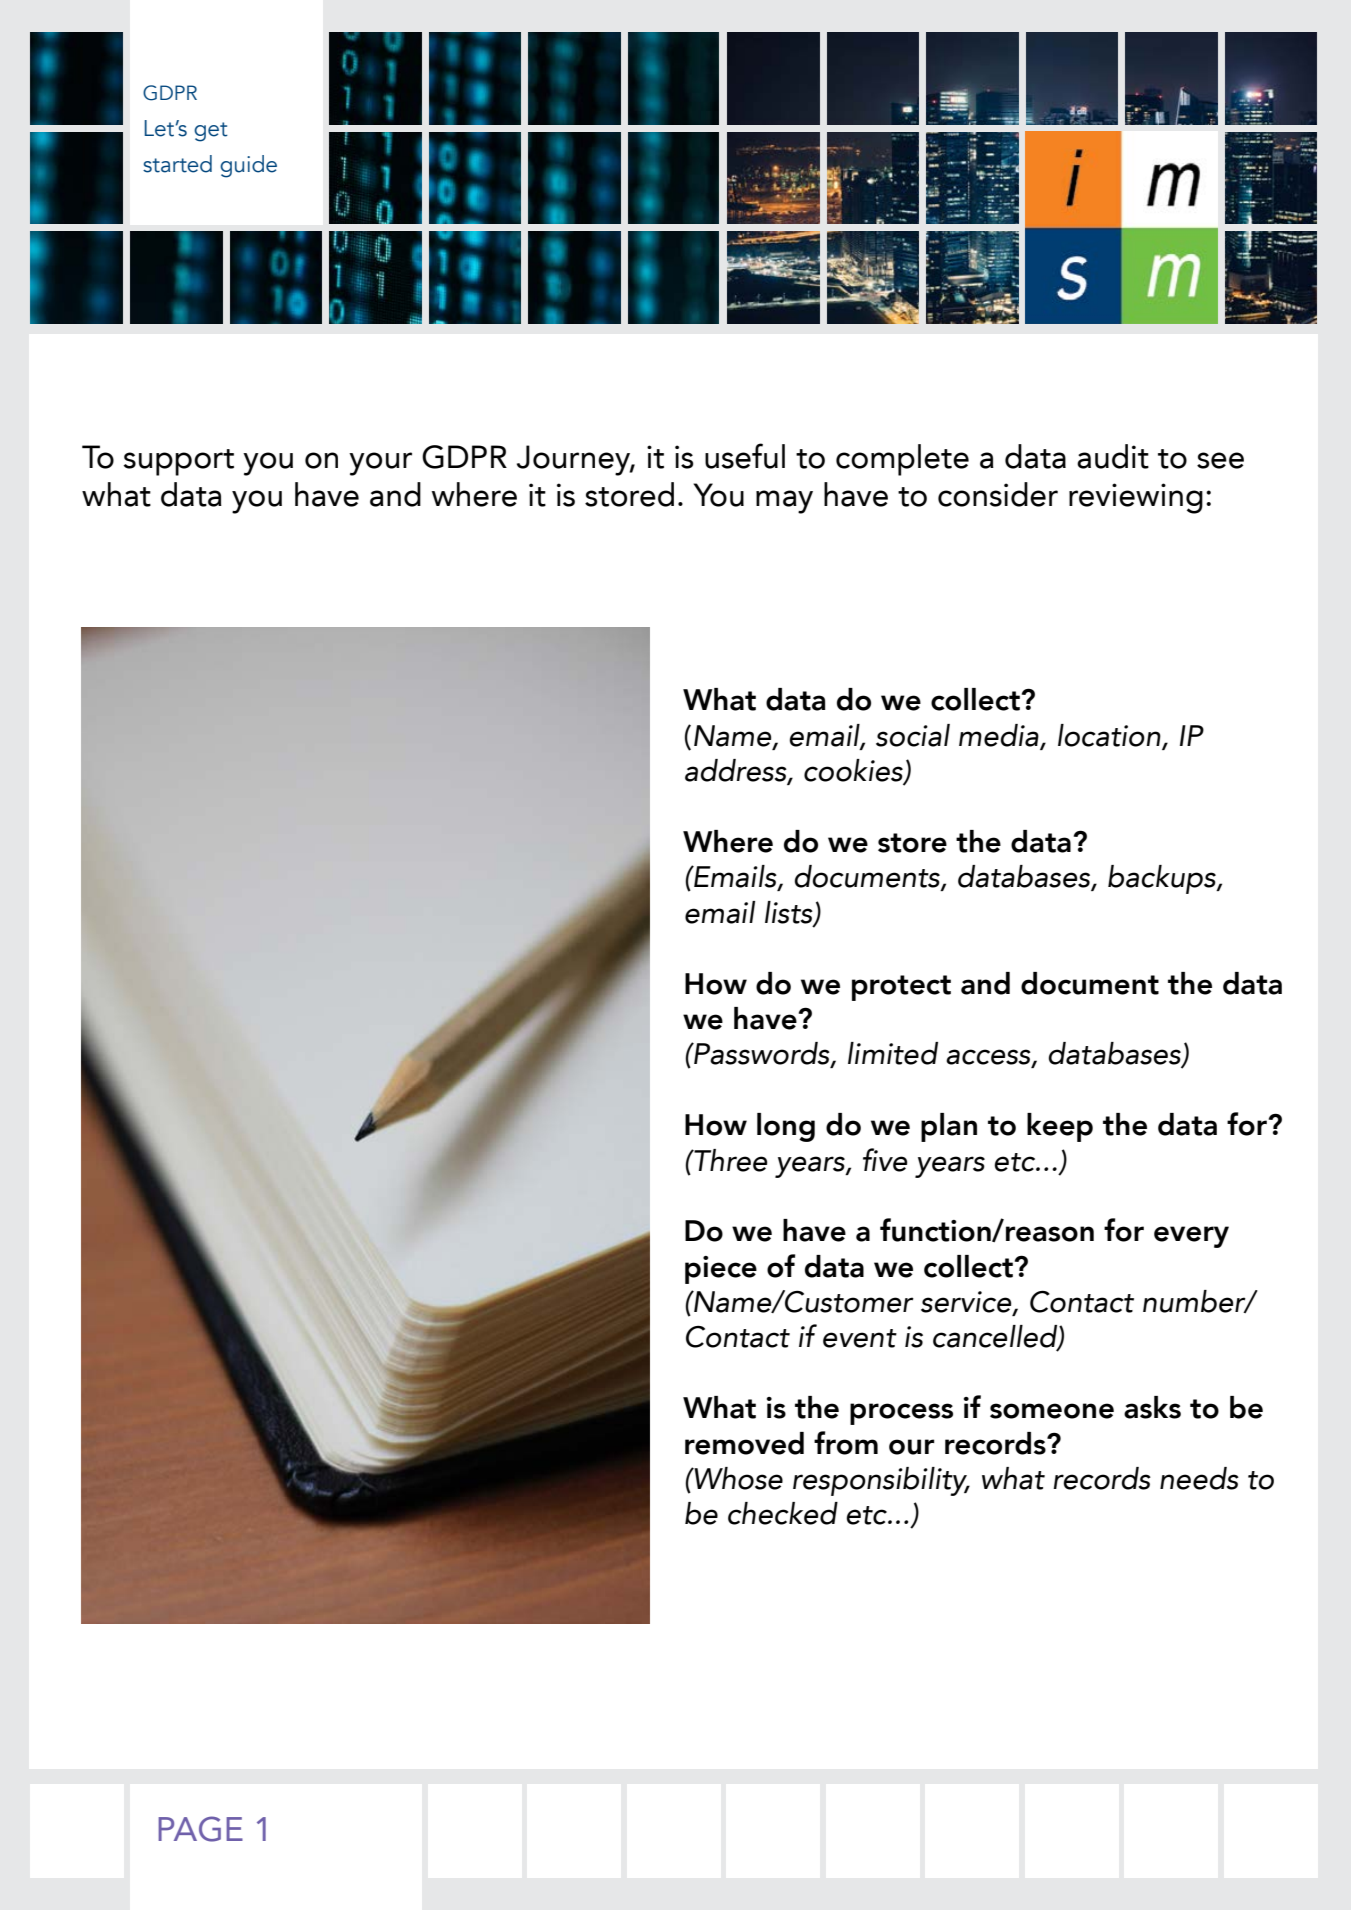 The width and height of the page is (1351, 1910). I want to click on Passwords, so click(762, 1054).
